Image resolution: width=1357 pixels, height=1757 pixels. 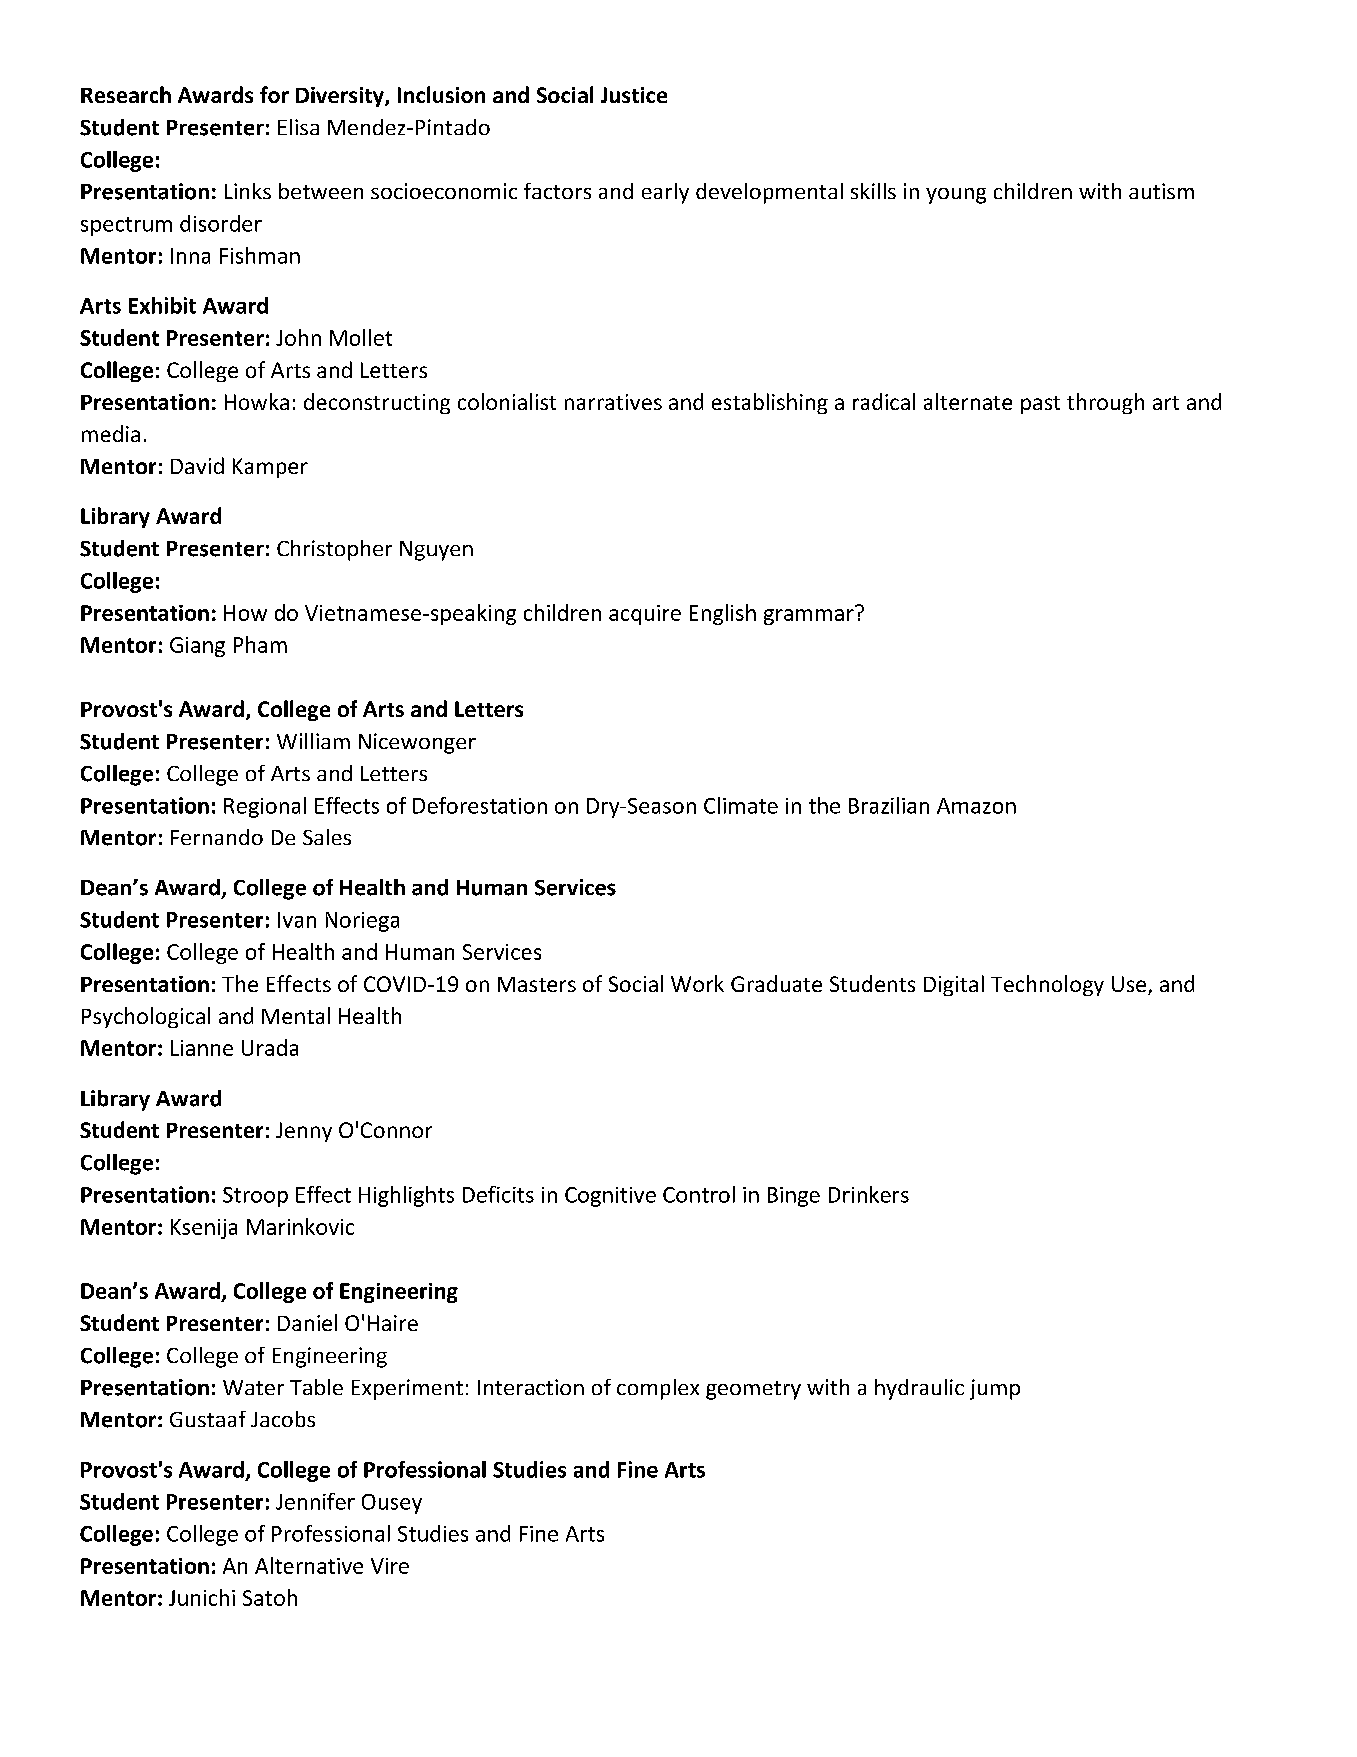 I want to click on acquire, so click(x=645, y=615).
